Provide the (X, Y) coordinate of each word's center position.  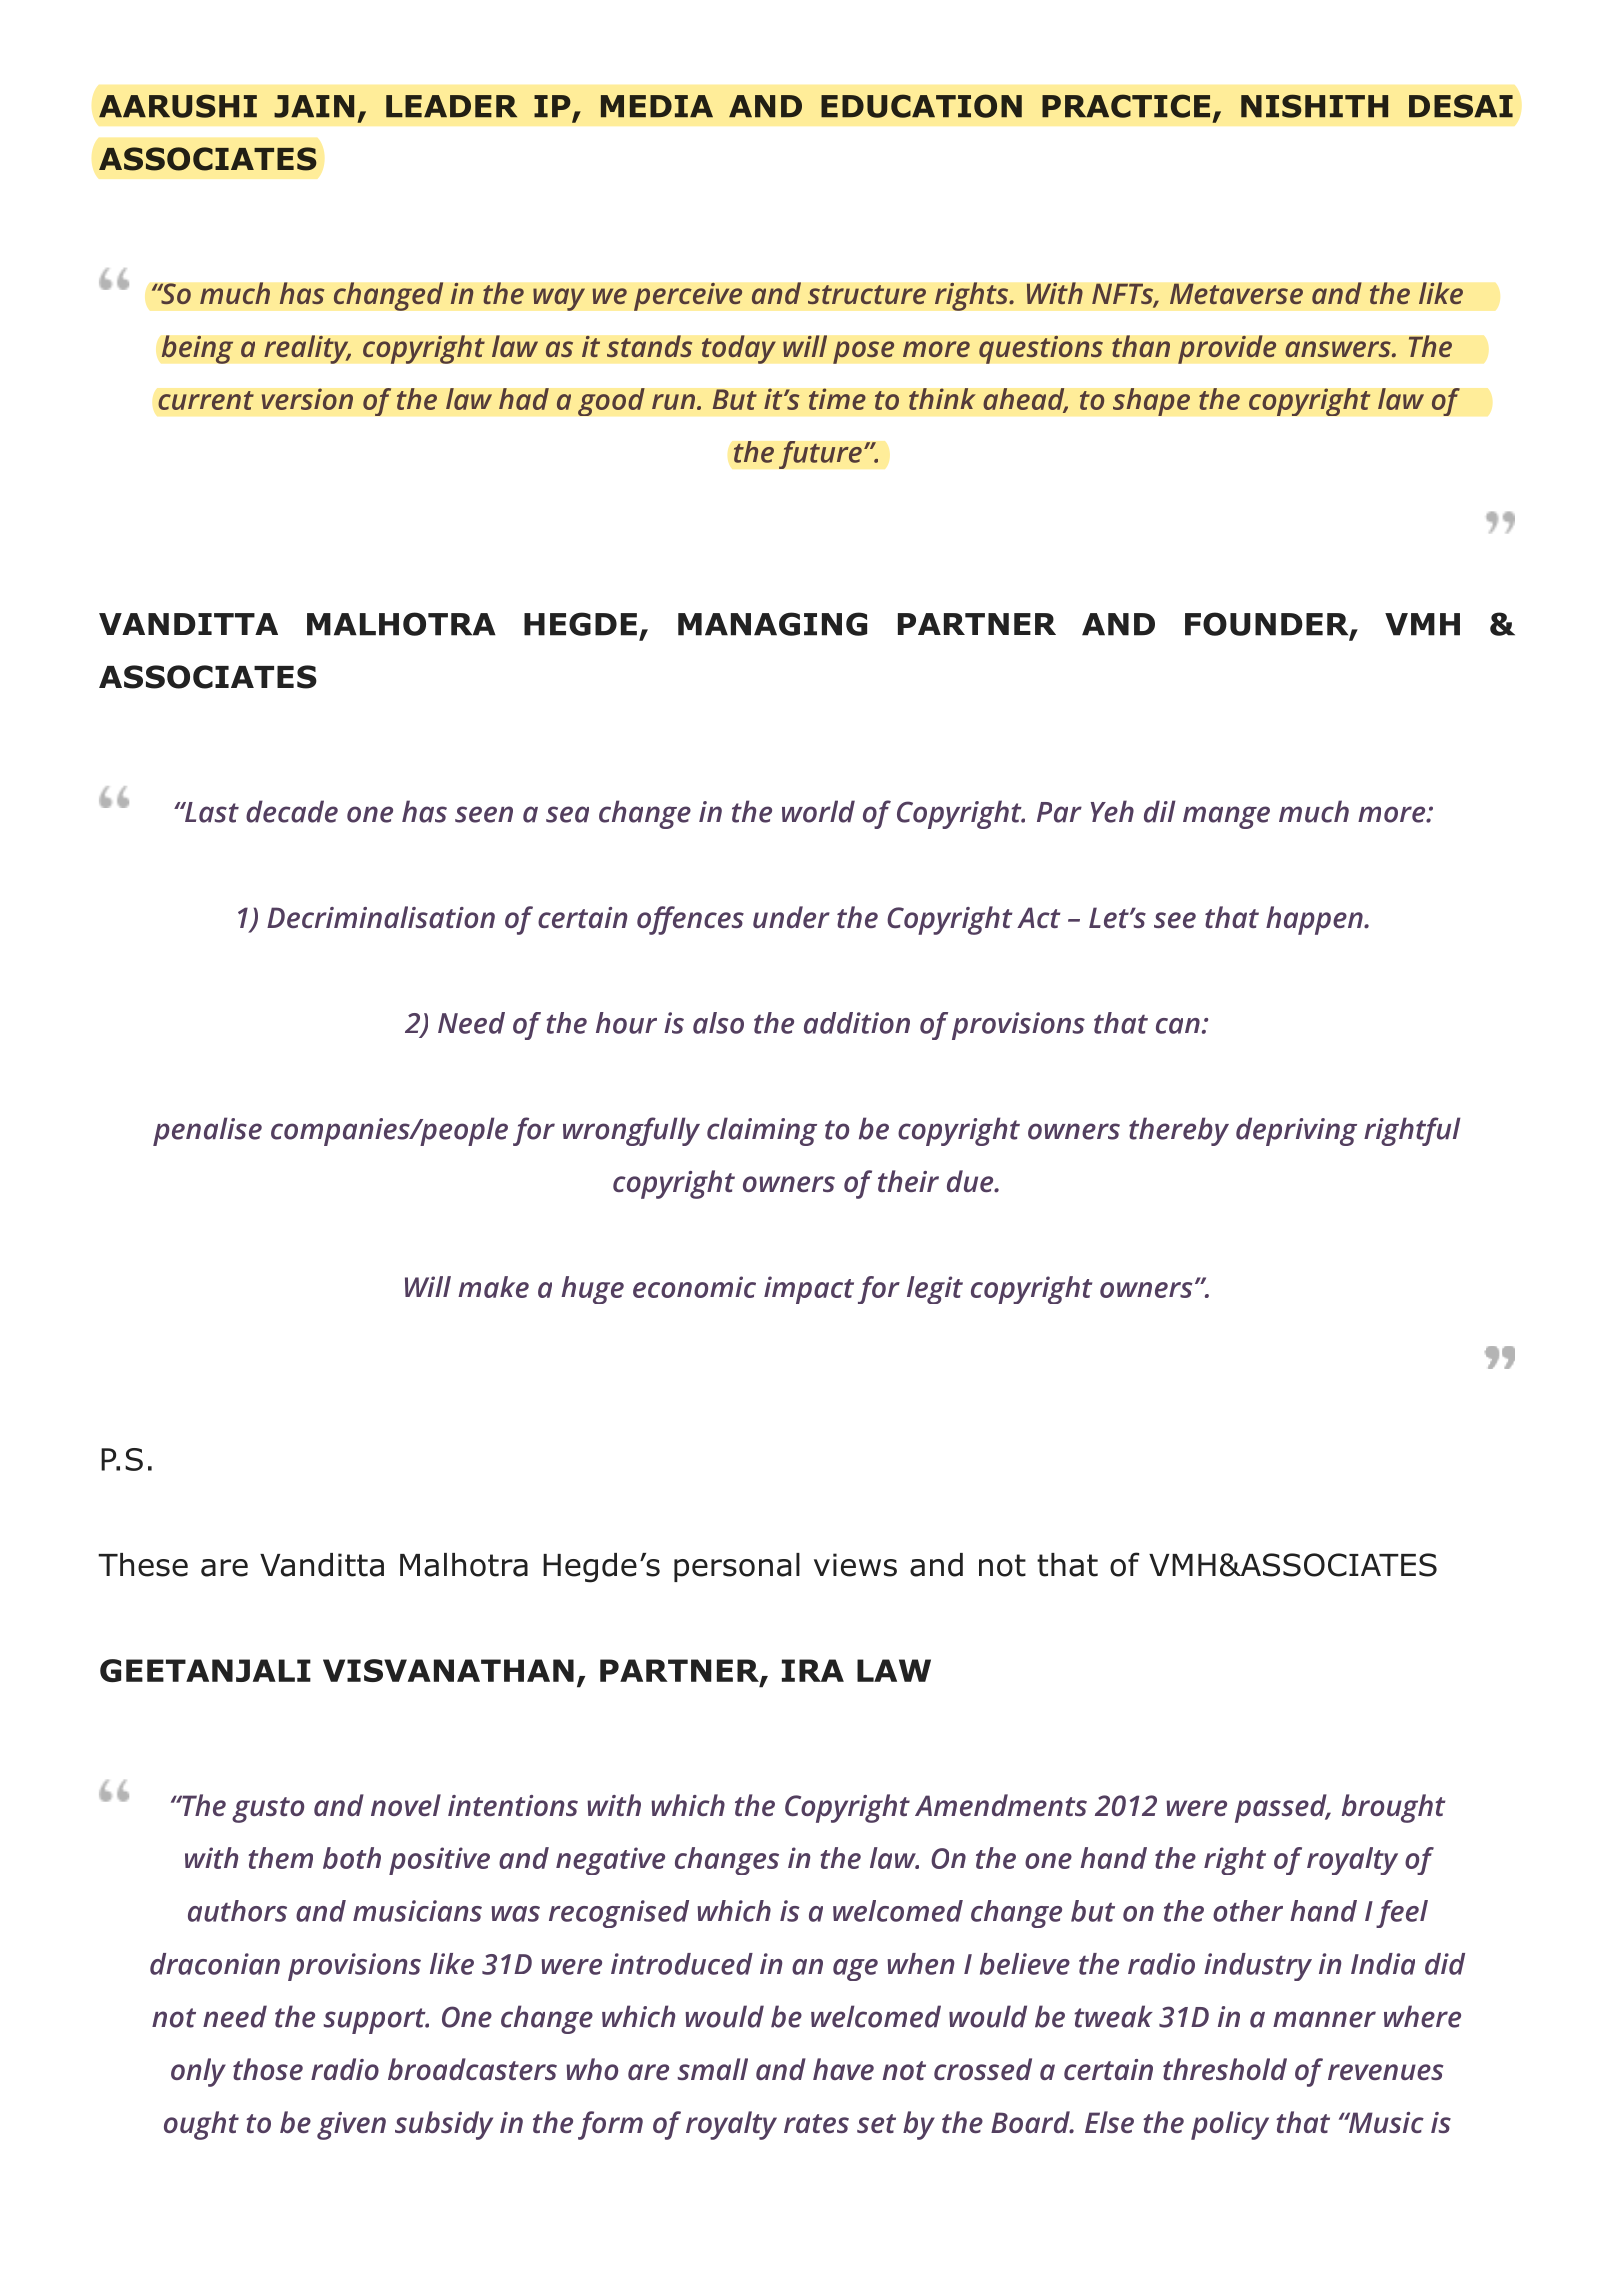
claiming (762, 1131)
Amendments (1001, 1805)
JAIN (314, 106)
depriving (1296, 1131)
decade (292, 811)
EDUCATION (921, 106)
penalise (207, 1131)
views (855, 1565)
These (143, 1565)
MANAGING (772, 624)
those (268, 2069)
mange (1226, 817)
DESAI (1461, 106)
